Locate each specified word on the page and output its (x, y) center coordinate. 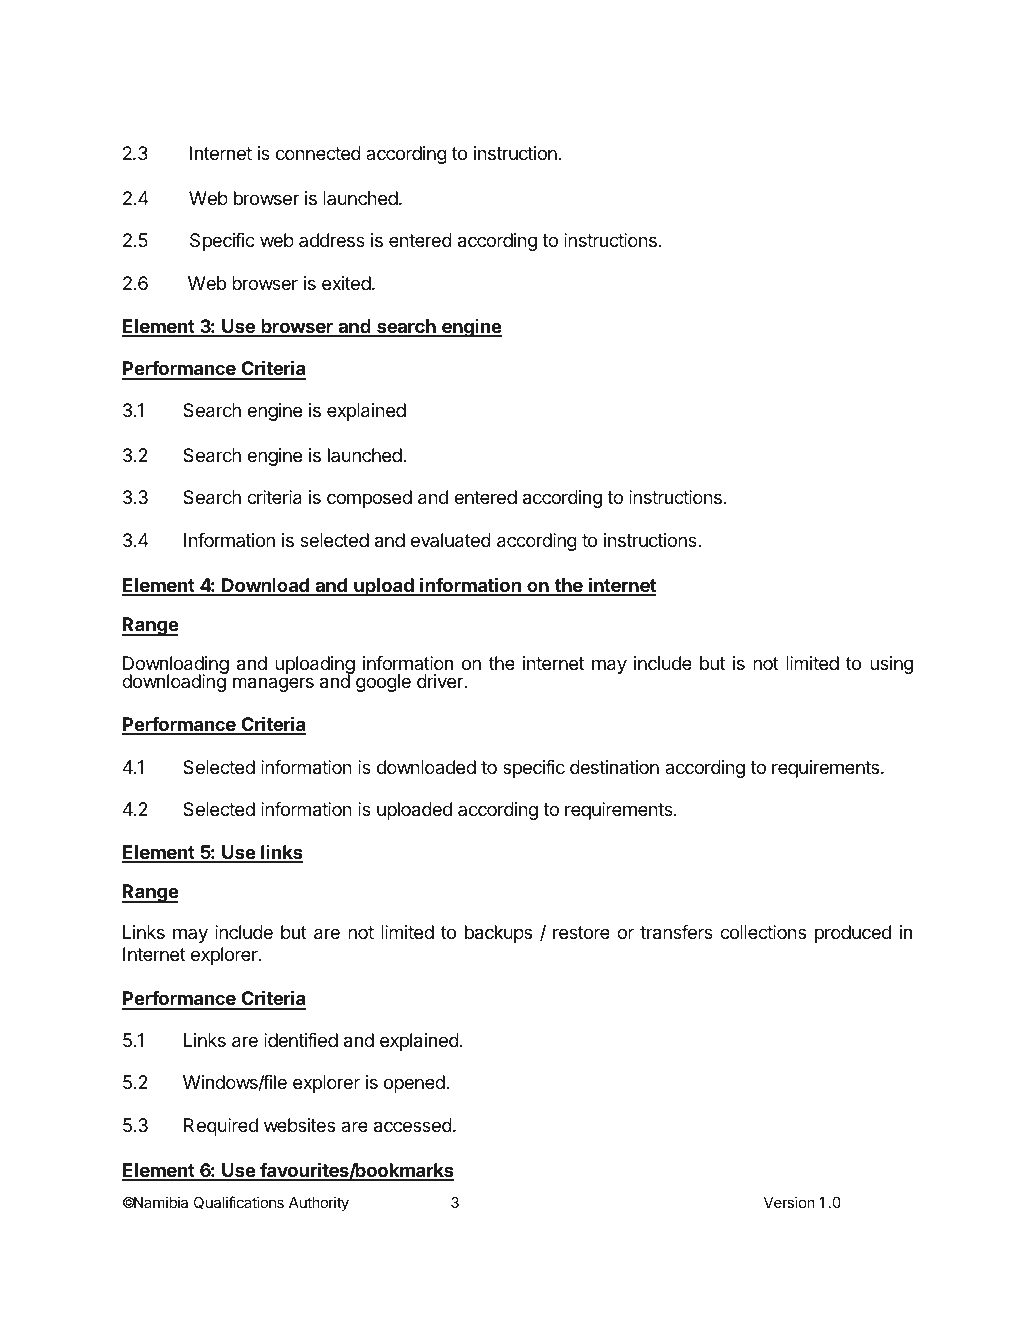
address (332, 240)
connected (318, 153)
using (891, 665)
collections (763, 932)
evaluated (451, 540)
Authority (319, 1203)
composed (369, 499)
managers (273, 684)
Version (789, 1202)
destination (614, 767)
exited (346, 283)
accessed (413, 1125)
